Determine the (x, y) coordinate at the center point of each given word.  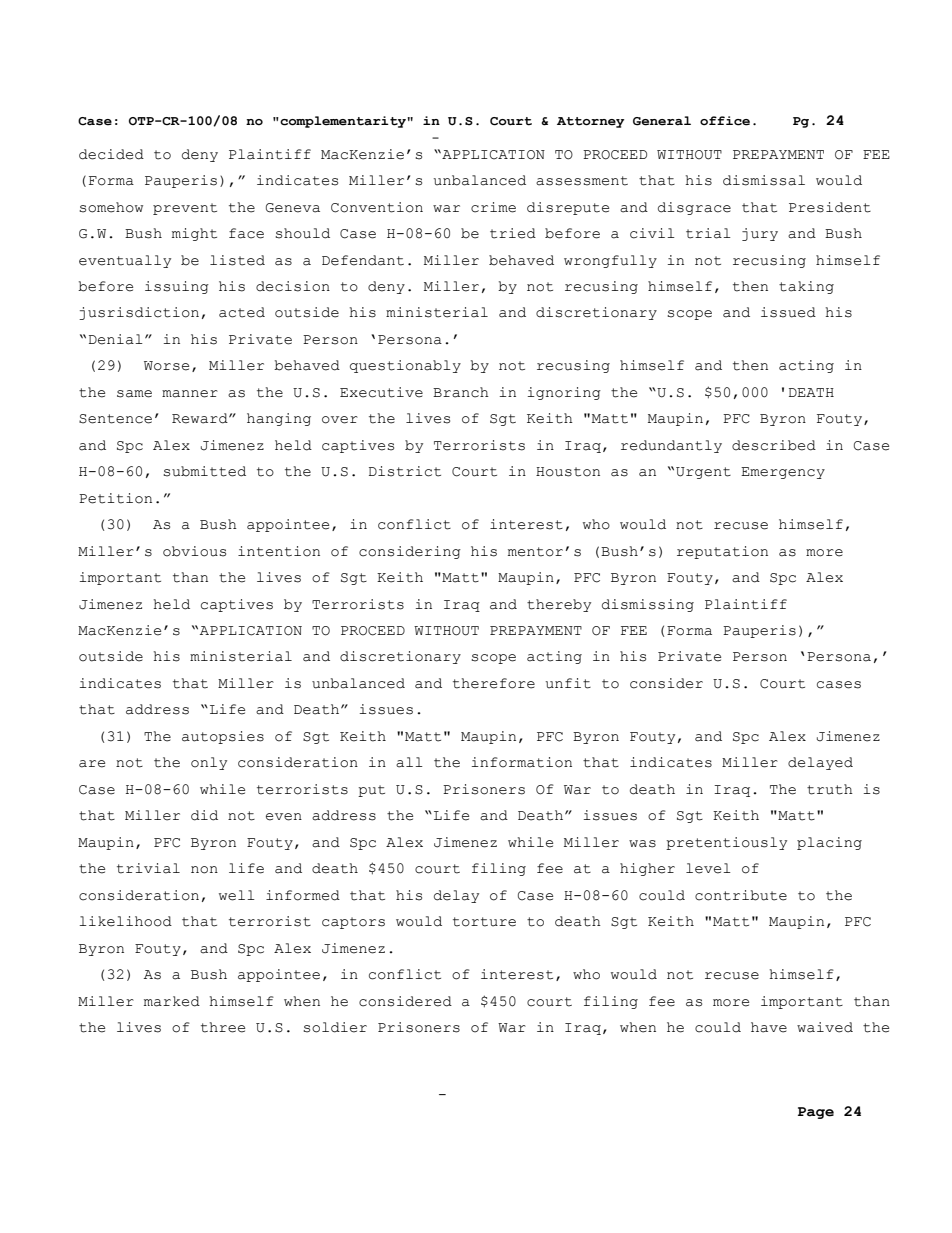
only (209, 763)
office (725, 121)
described (774, 445)
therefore (494, 683)
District (405, 471)
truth (830, 789)
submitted (204, 471)
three (223, 1027)
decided (111, 154)
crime (493, 207)
